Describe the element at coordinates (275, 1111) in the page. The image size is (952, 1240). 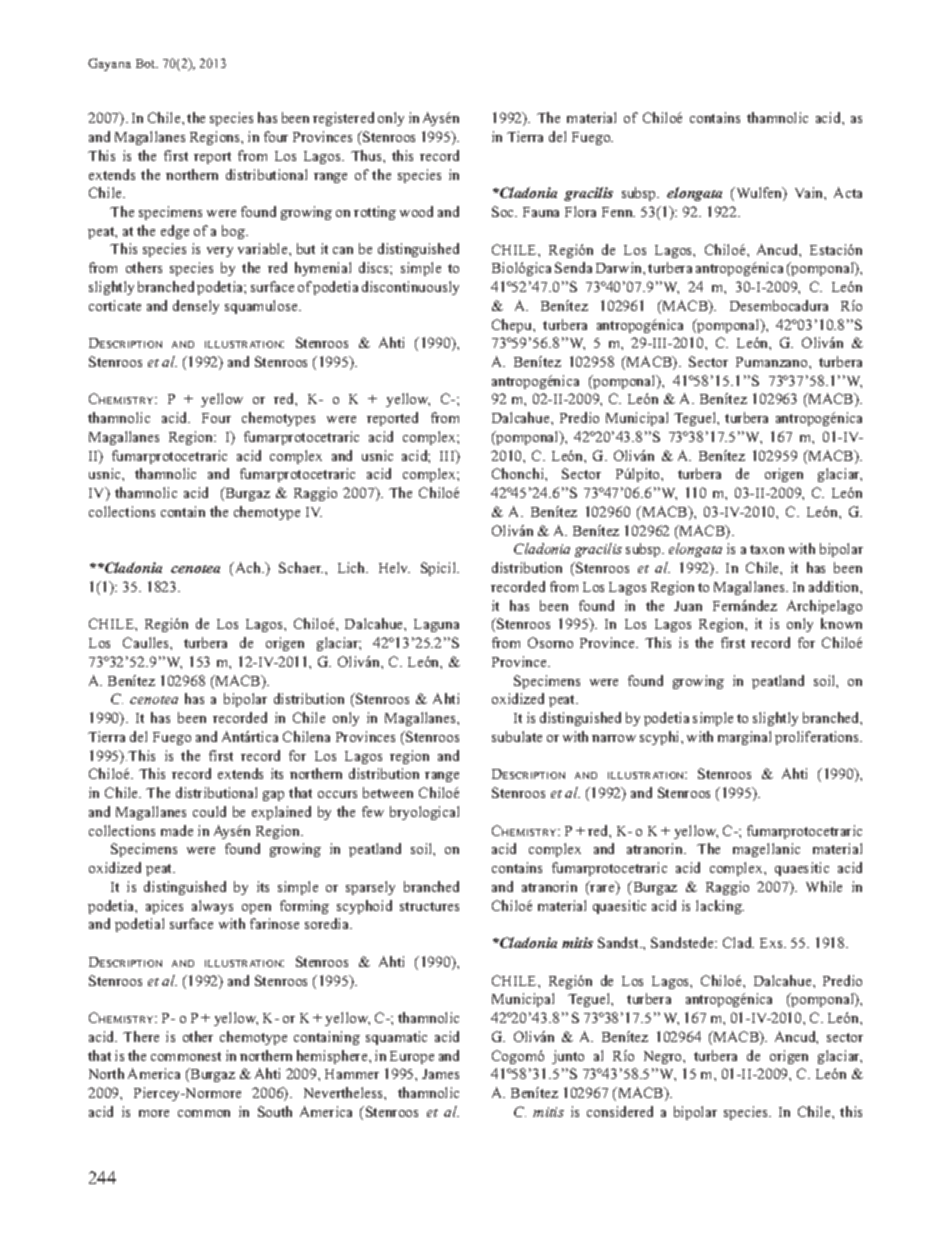
I see `South` at that location.
